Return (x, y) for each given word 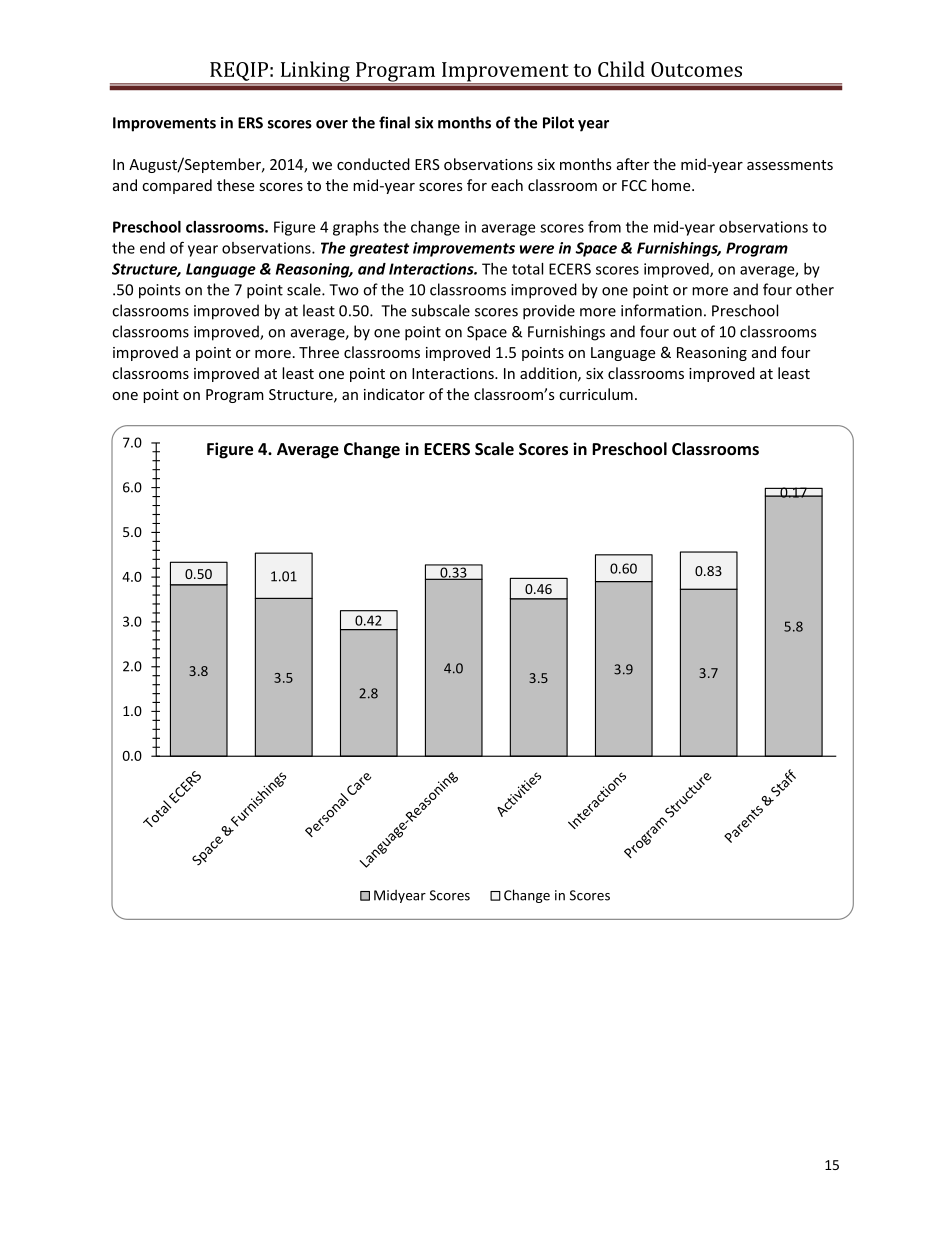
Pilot (558, 122)
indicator (394, 394)
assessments (790, 165)
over (332, 124)
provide (549, 312)
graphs (356, 228)
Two (344, 290)
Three (319, 352)
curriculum (596, 394)
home (672, 185)
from (604, 226)
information (661, 310)
